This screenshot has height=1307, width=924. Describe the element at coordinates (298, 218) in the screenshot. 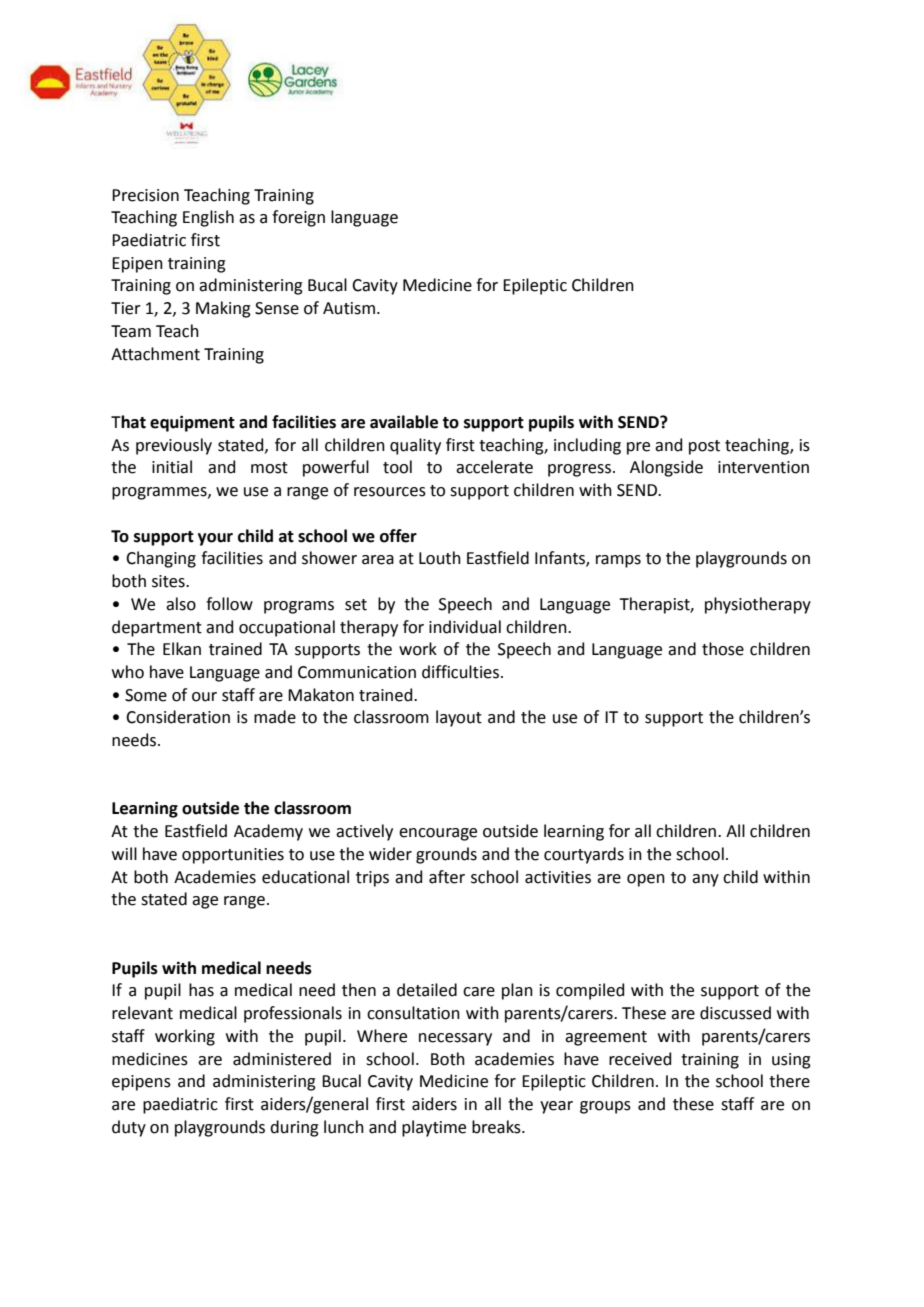

I see `foreign` at that location.
